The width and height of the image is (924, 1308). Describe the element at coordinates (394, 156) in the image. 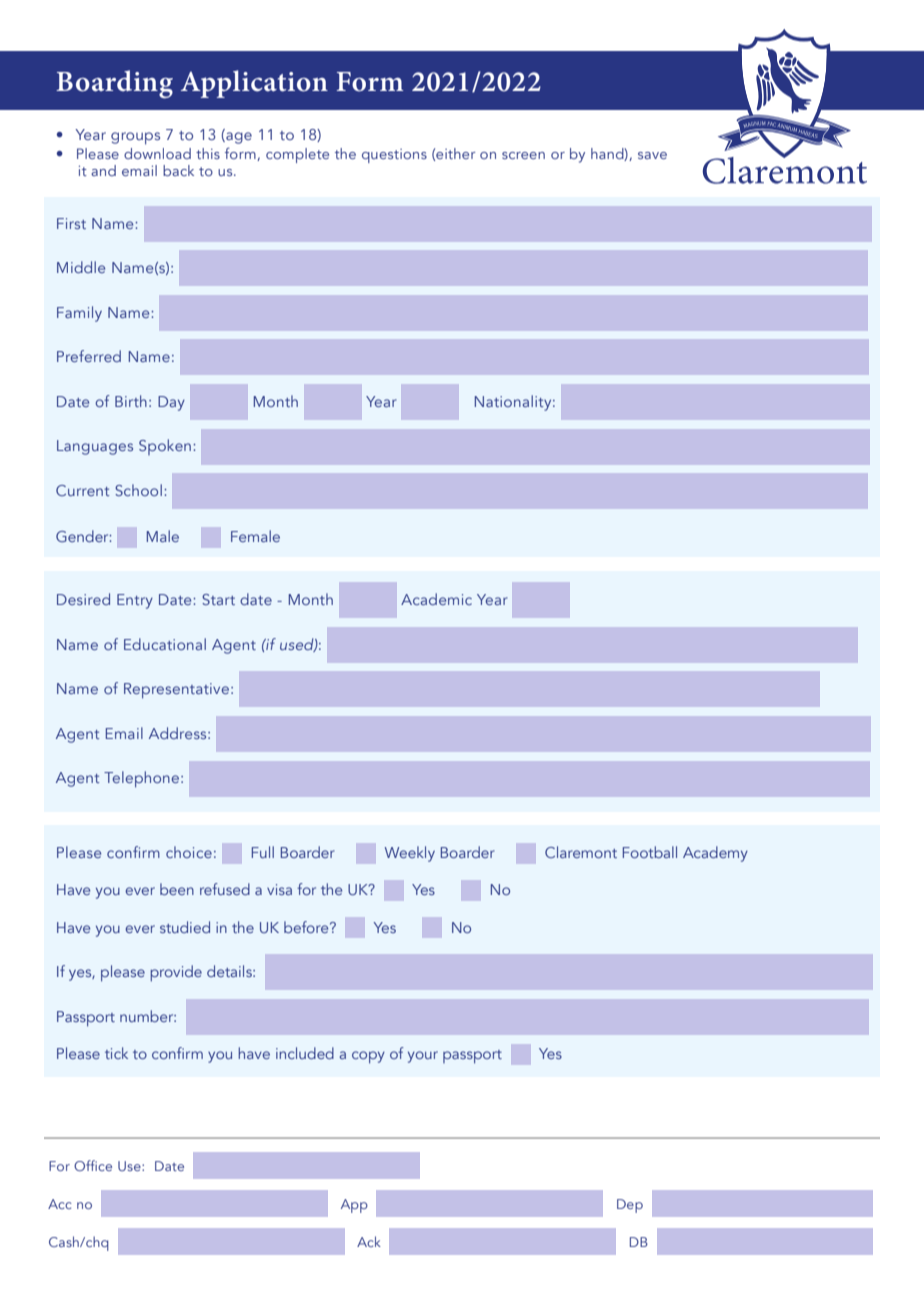

I see `questions` at that location.
